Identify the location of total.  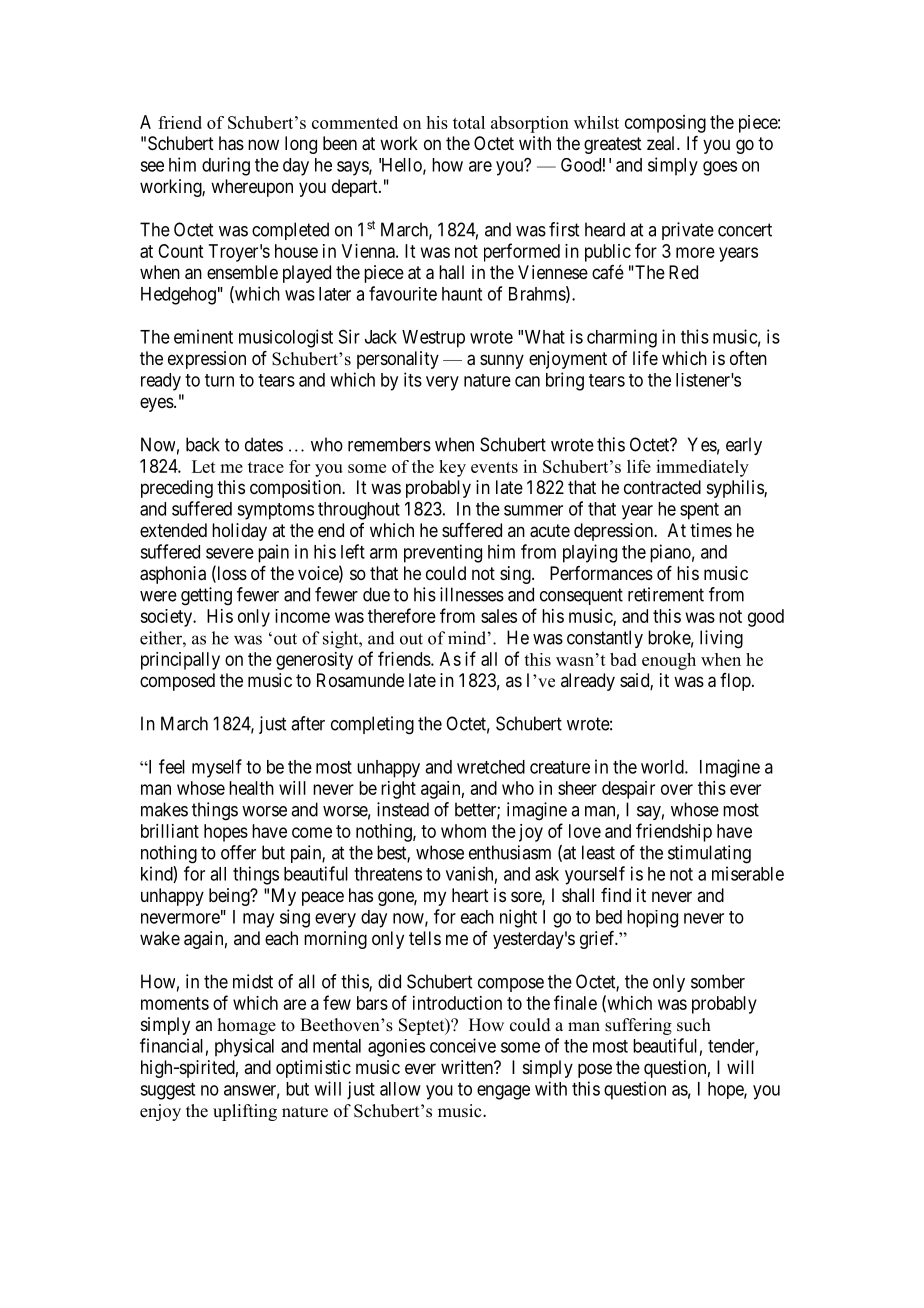
(469, 122).
